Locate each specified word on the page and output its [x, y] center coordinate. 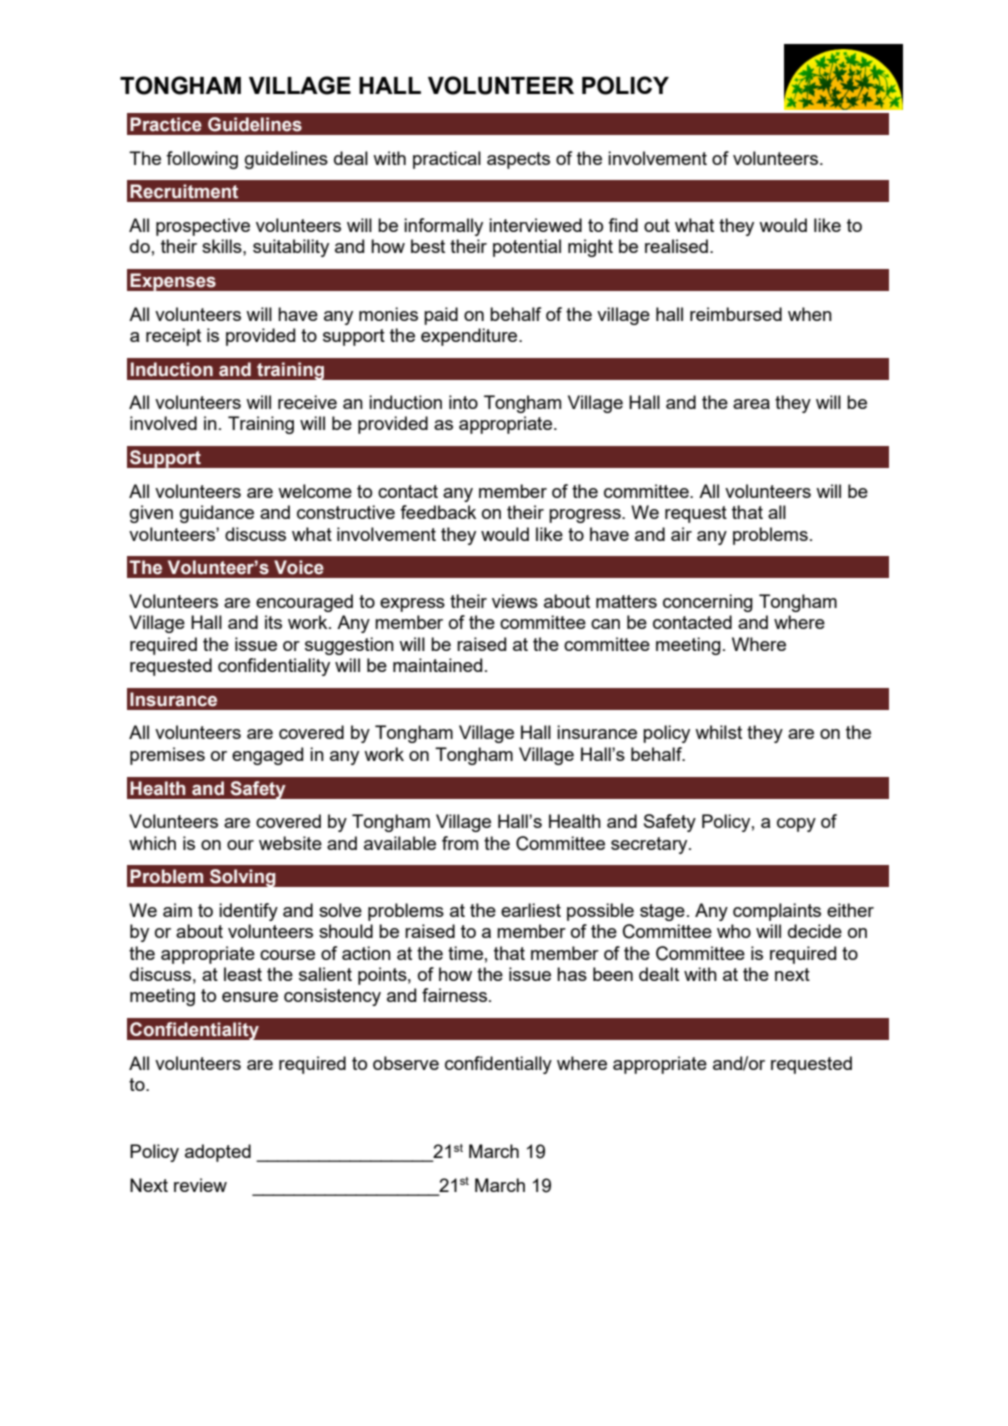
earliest [531, 910]
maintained [437, 665]
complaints [777, 912]
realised [676, 246]
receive [307, 402]
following [202, 160]
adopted [218, 1153]
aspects [518, 160]
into [463, 402]
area [751, 404]
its [273, 622]
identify [248, 912]
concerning [708, 603]
